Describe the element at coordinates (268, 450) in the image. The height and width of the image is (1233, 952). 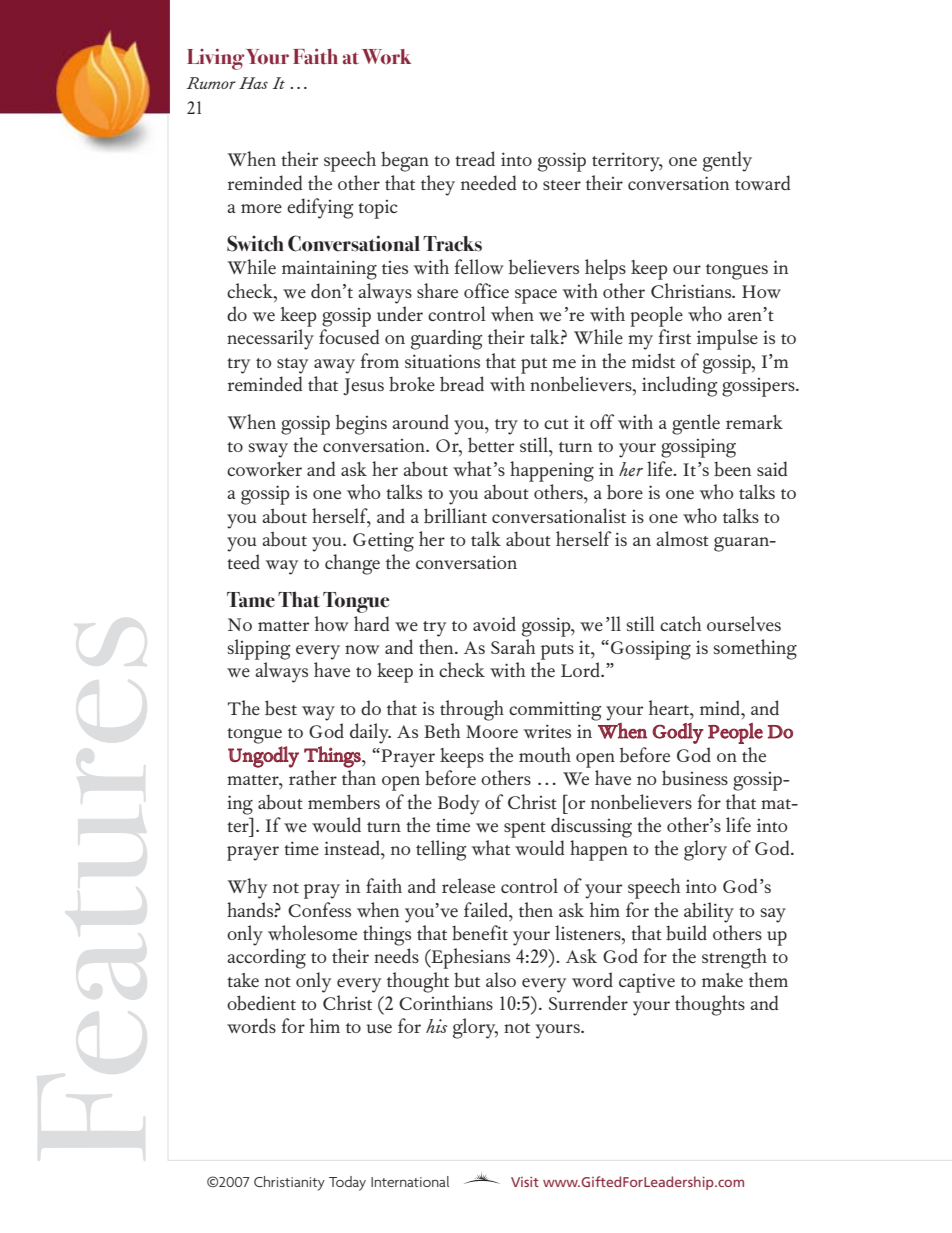
I see `sway` at that location.
